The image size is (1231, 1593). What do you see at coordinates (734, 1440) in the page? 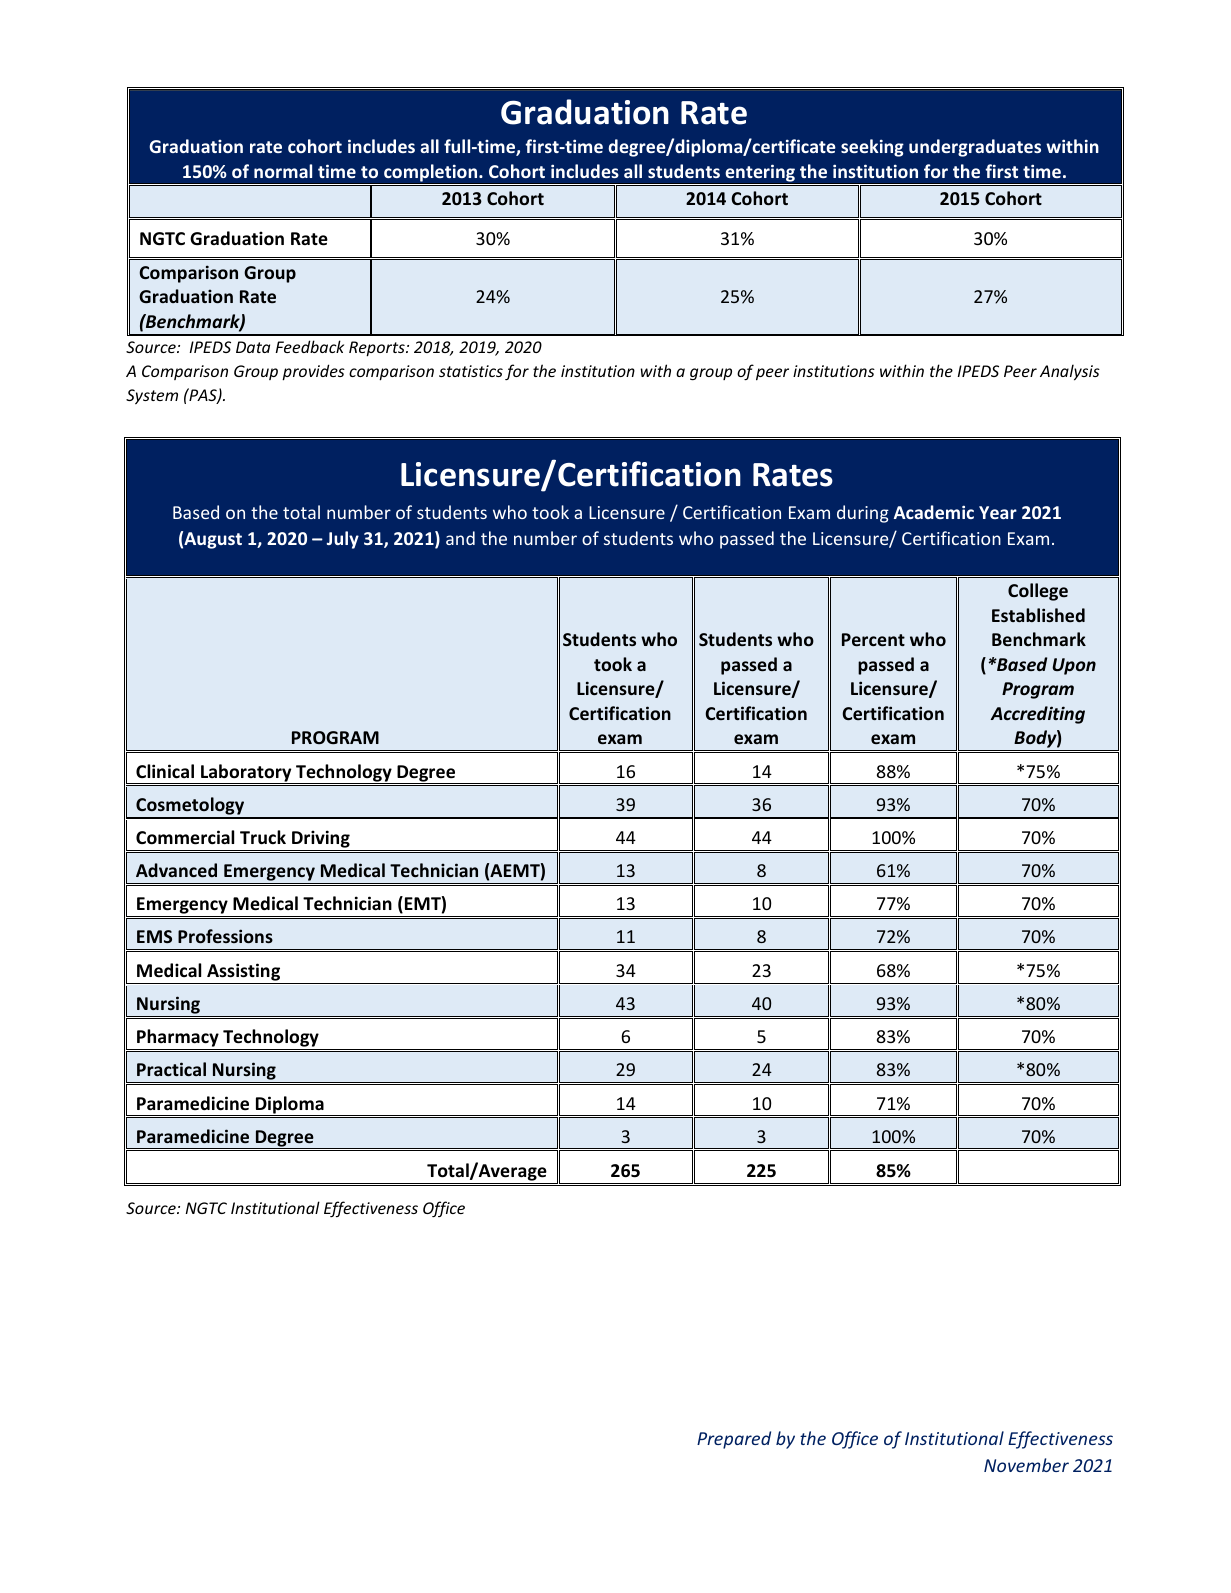
I see `Prepared` at bounding box center [734, 1440].
